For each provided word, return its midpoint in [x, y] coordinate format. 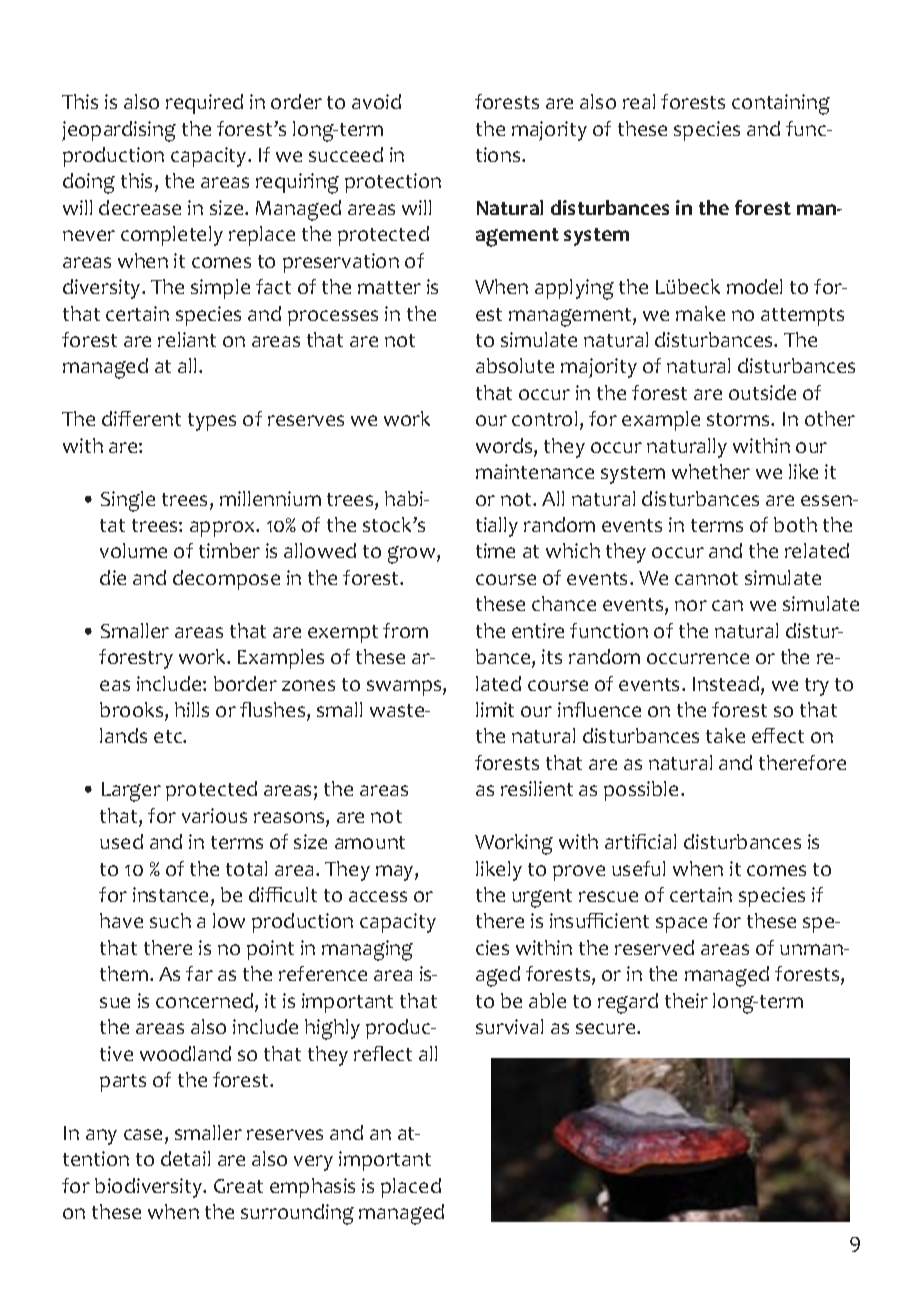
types [212, 422]
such [170, 920]
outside [762, 392]
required [204, 104]
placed [411, 1188]
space [681, 925]
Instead [727, 685]
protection [393, 183]
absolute [515, 365]
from [405, 630]
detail [185, 1158]
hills [192, 709]
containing [781, 104]
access [378, 896]
